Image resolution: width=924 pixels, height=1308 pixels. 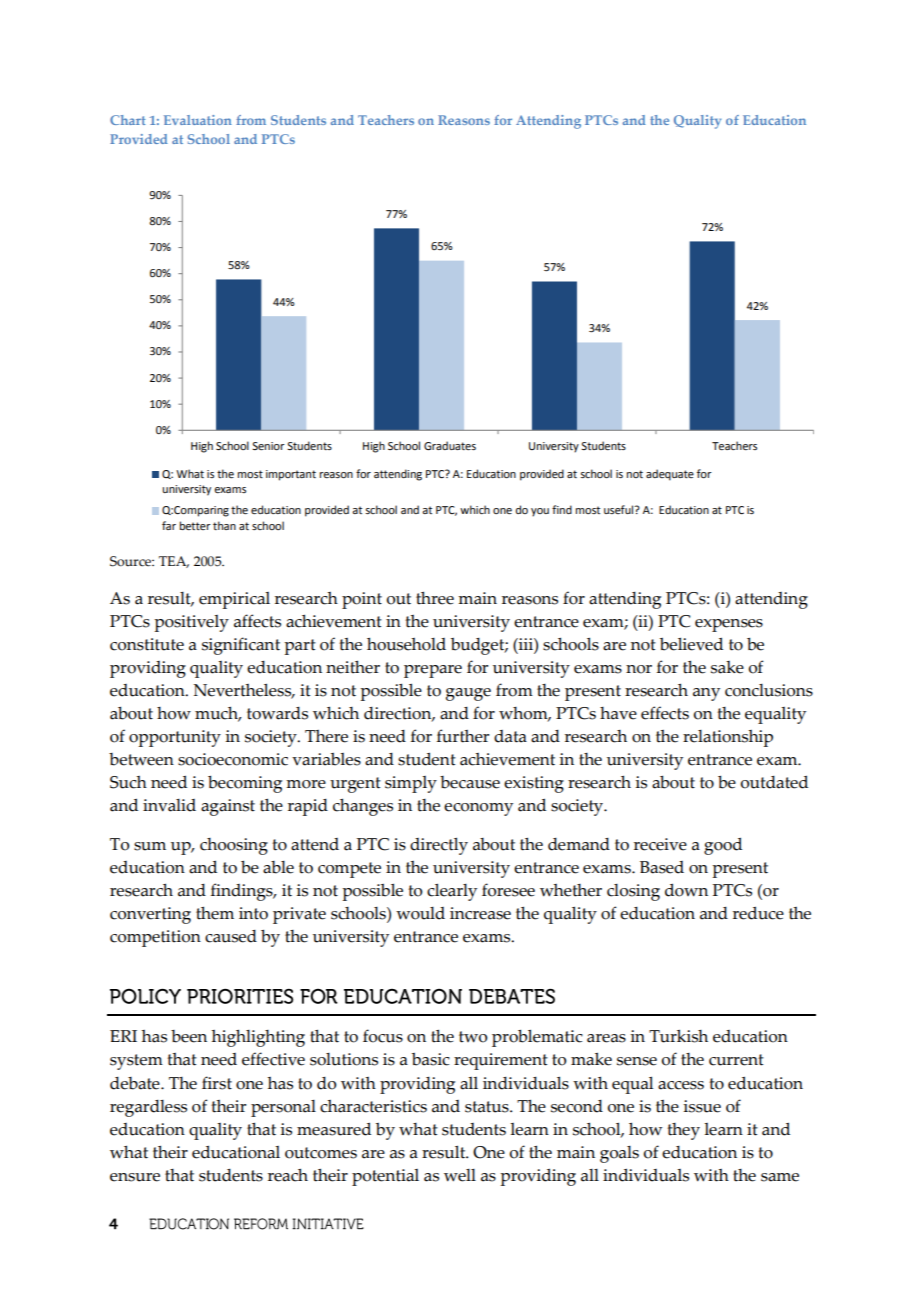 I want to click on economy, so click(x=478, y=809).
